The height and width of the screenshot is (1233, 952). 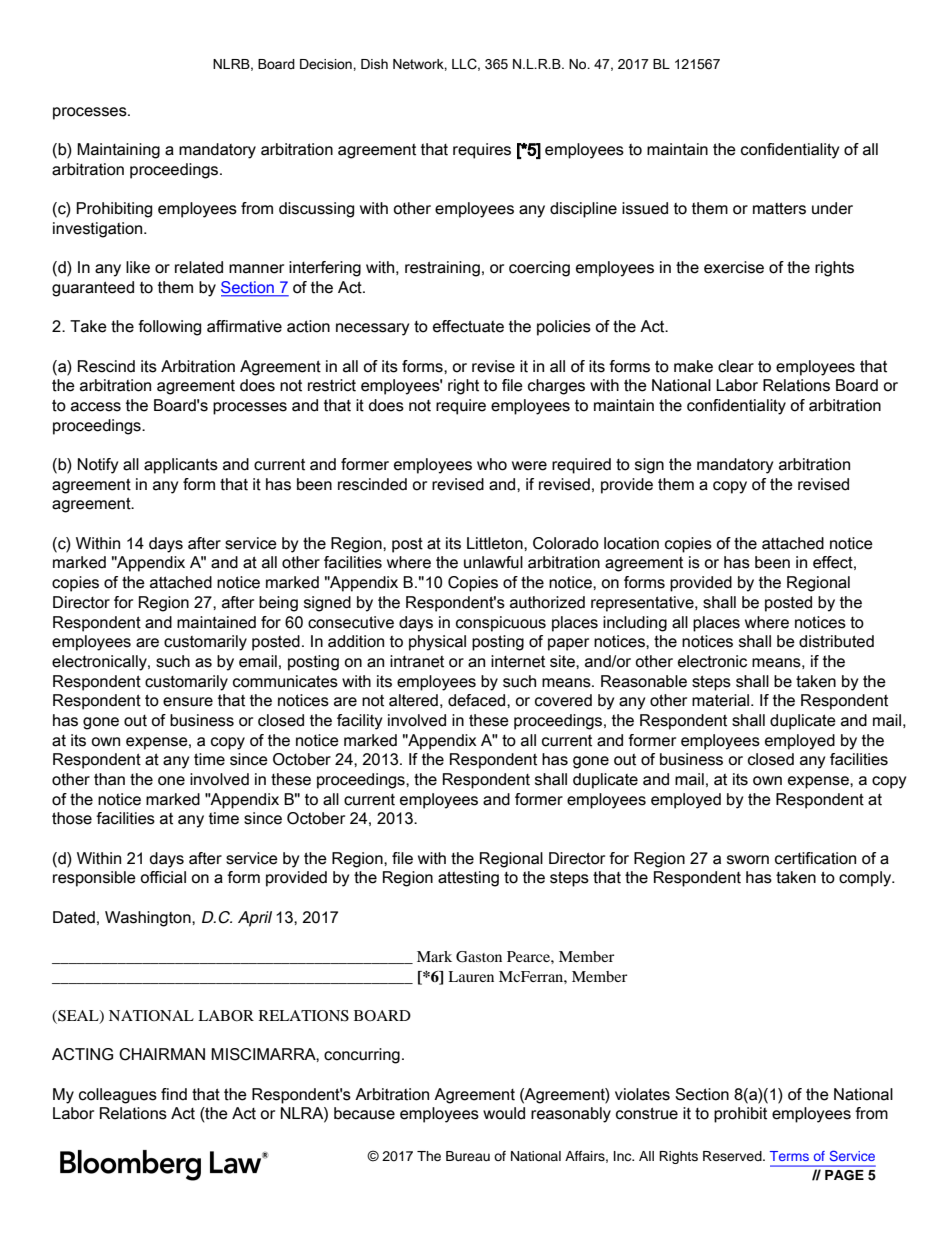 What do you see at coordinates (374, 64) in the screenshot?
I see `Dish` at bounding box center [374, 64].
